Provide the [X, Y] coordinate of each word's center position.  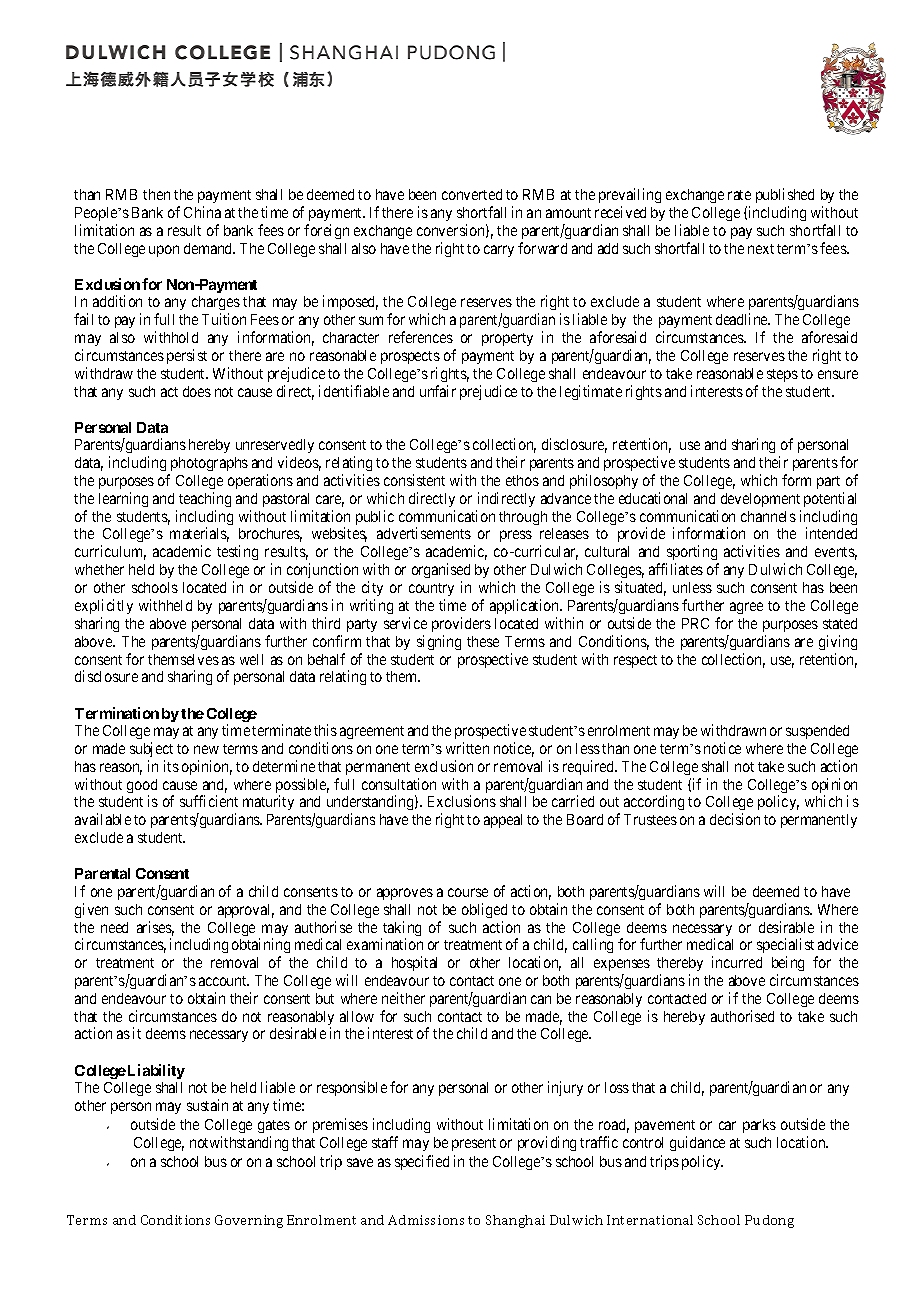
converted [472, 194]
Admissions [426, 1220]
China [202, 212]
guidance [697, 1143]
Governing [249, 1221]
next [761, 249]
